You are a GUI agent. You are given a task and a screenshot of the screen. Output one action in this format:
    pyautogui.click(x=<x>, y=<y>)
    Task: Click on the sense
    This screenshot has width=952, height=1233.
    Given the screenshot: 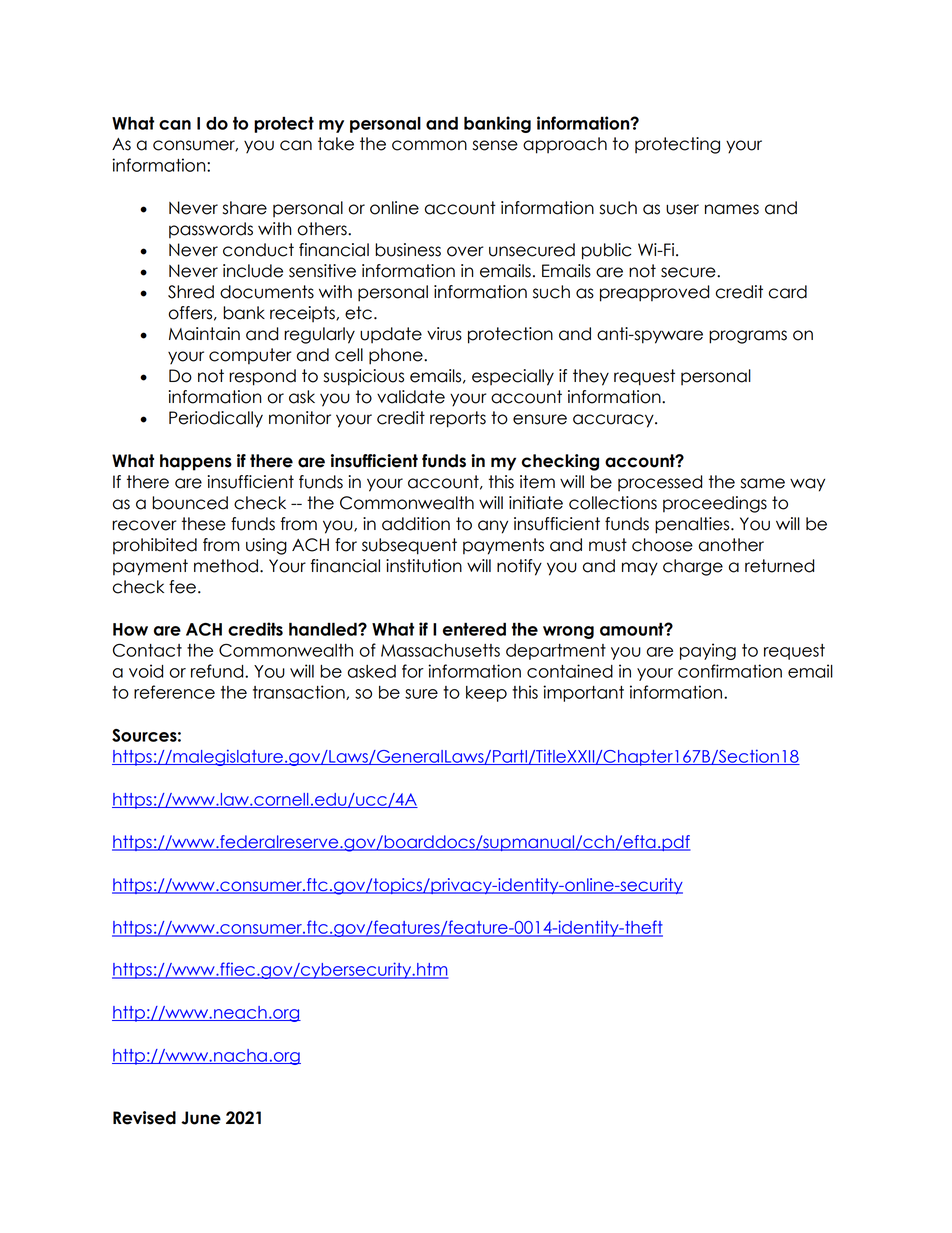 What is the action you would take?
    pyautogui.click(x=495, y=145)
